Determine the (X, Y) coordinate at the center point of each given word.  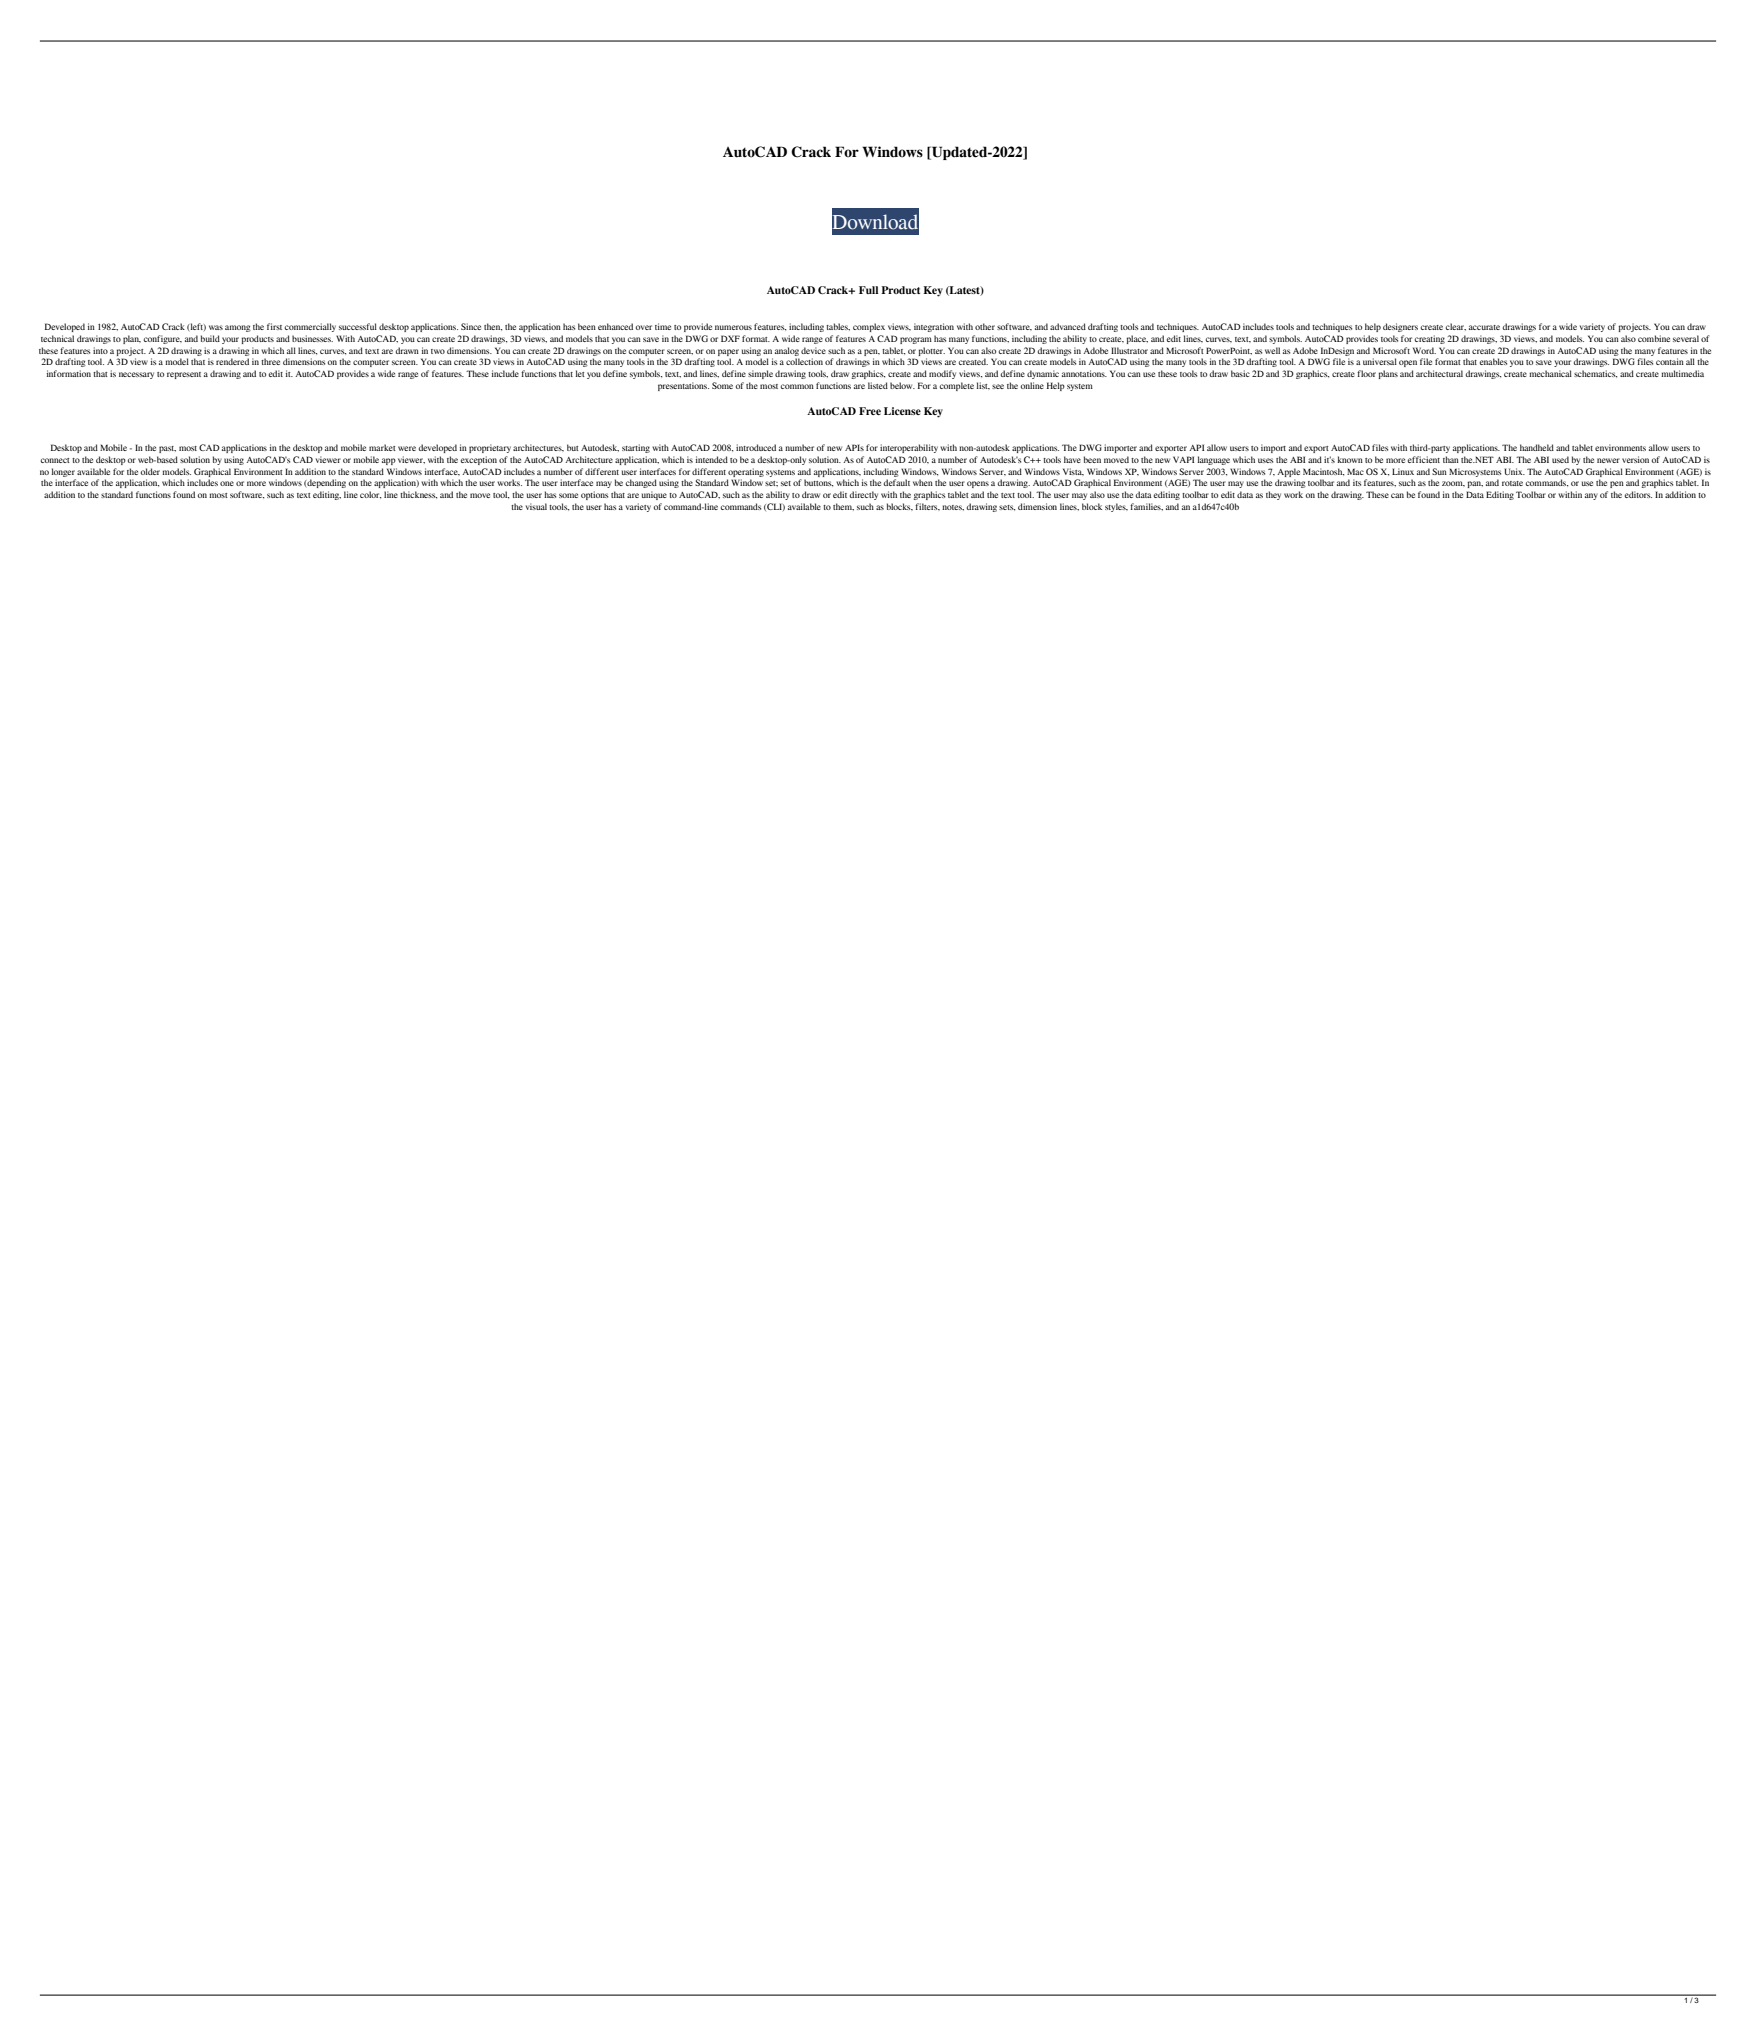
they (1273, 495)
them (843, 507)
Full (868, 290)
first (274, 326)
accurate (1484, 327)
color (371, 495)
